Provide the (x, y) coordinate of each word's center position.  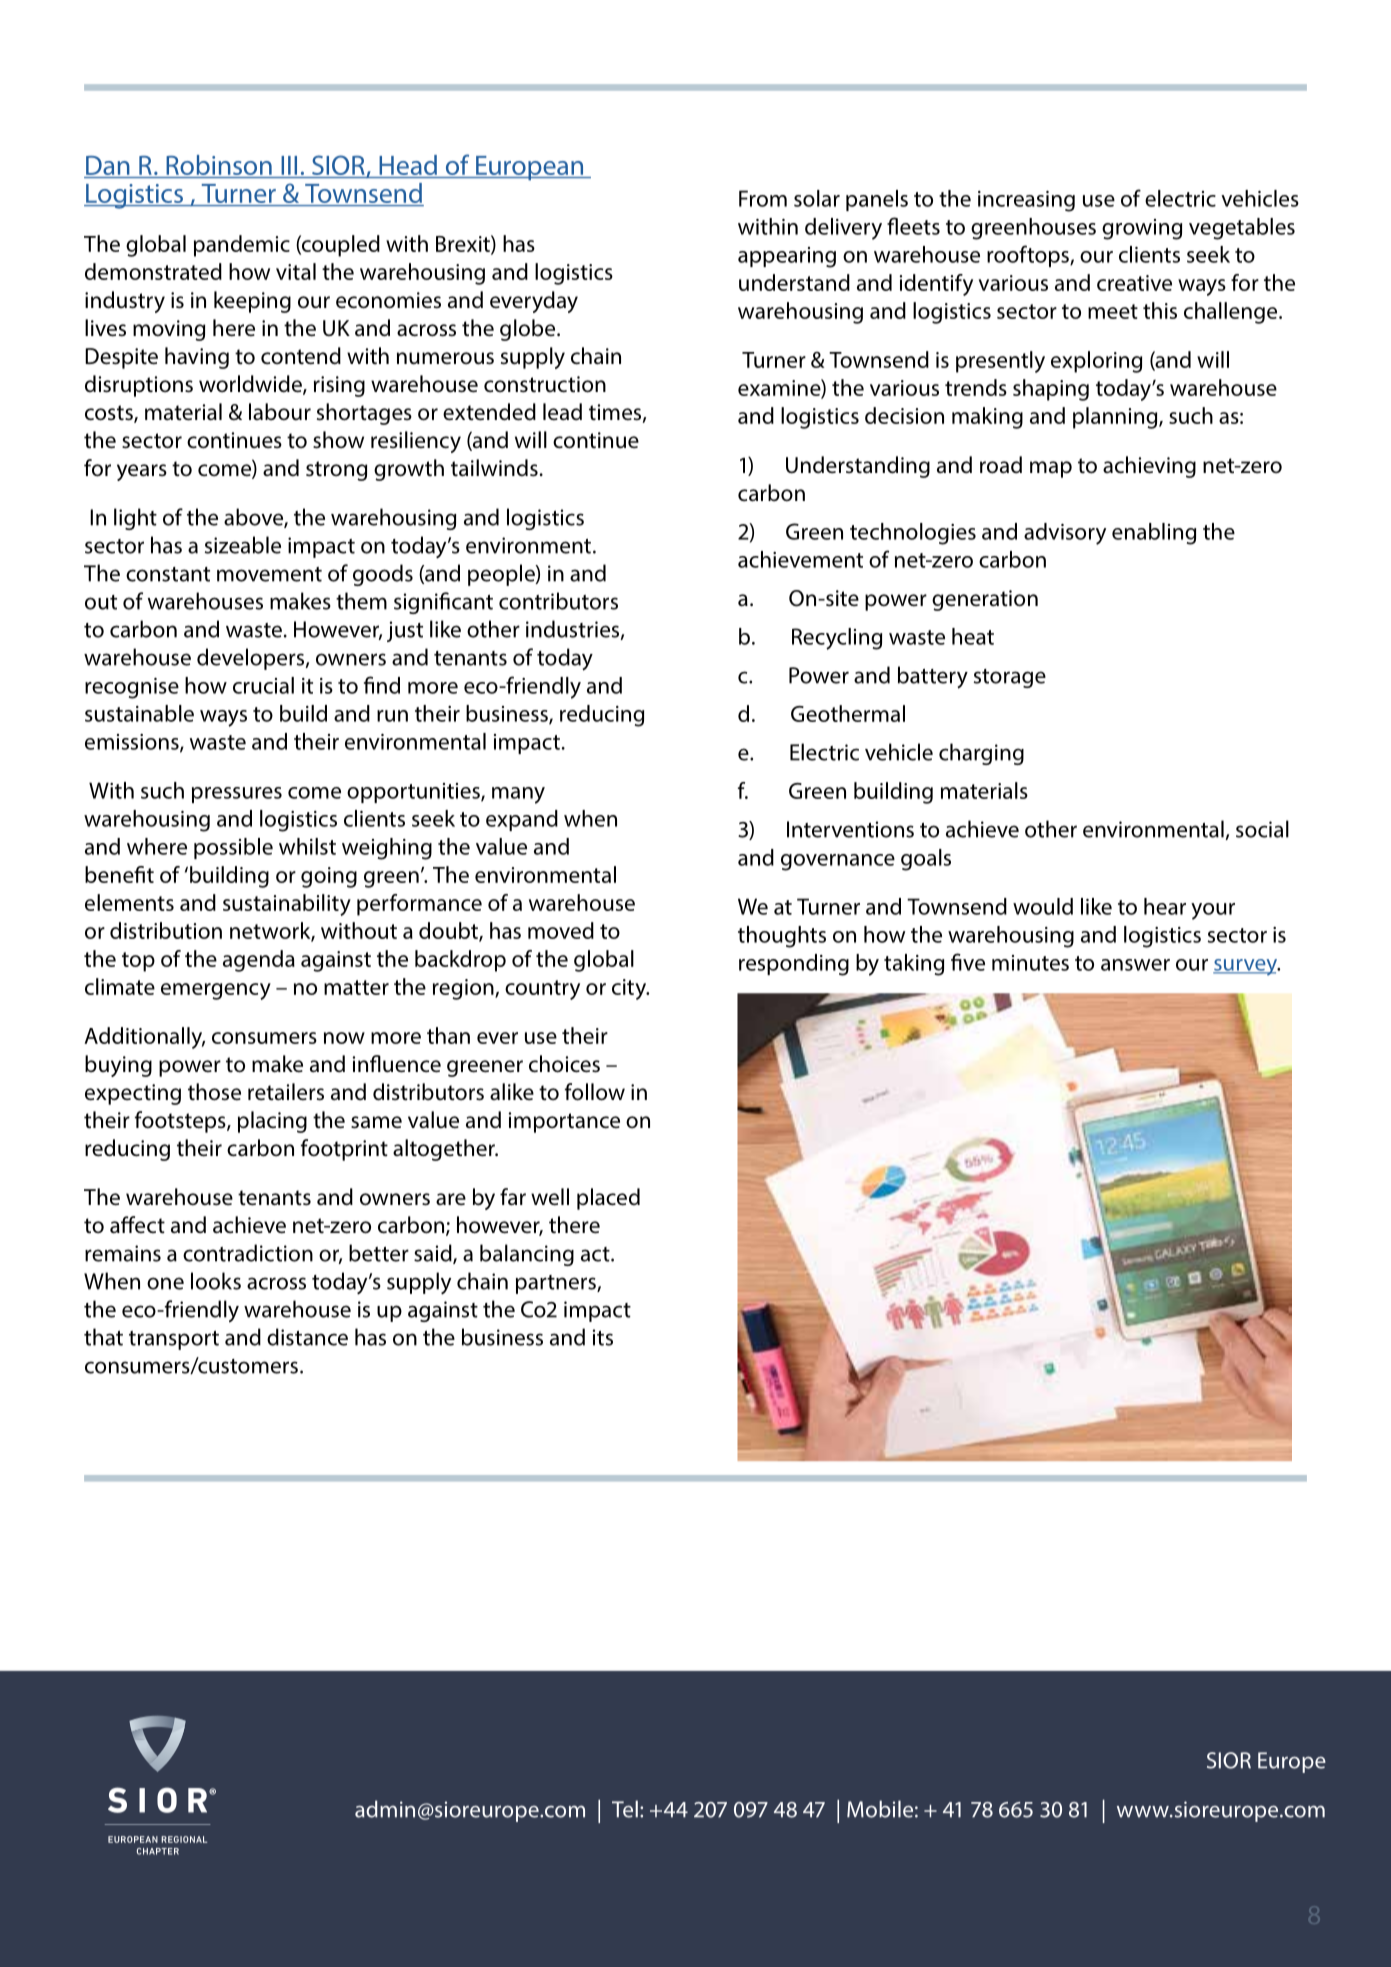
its (603, 1337)
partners (557, 1284)
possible (233, 848)
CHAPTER (158, 1851)
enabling (1154, 534)
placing (272, 1122)
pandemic (242, 246)
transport (174, 1340)
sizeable (243, 545)
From (763, 198)
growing (1142, 229)
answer (1135, 965)
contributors (558, 601)
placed (608, 1199)
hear (1165, 906)
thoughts (782, 937)
